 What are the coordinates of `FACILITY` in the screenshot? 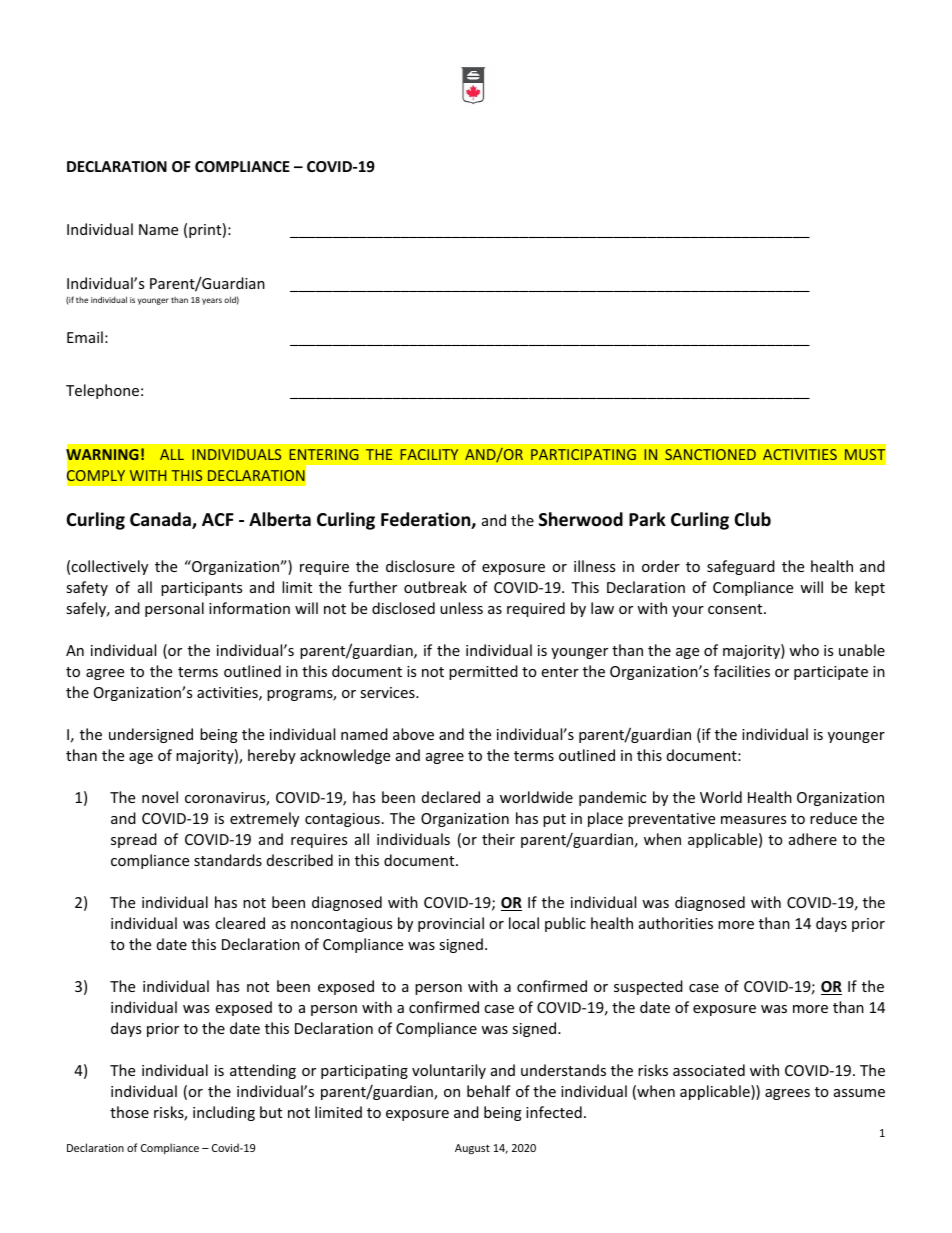 It's located at (429, 454).
